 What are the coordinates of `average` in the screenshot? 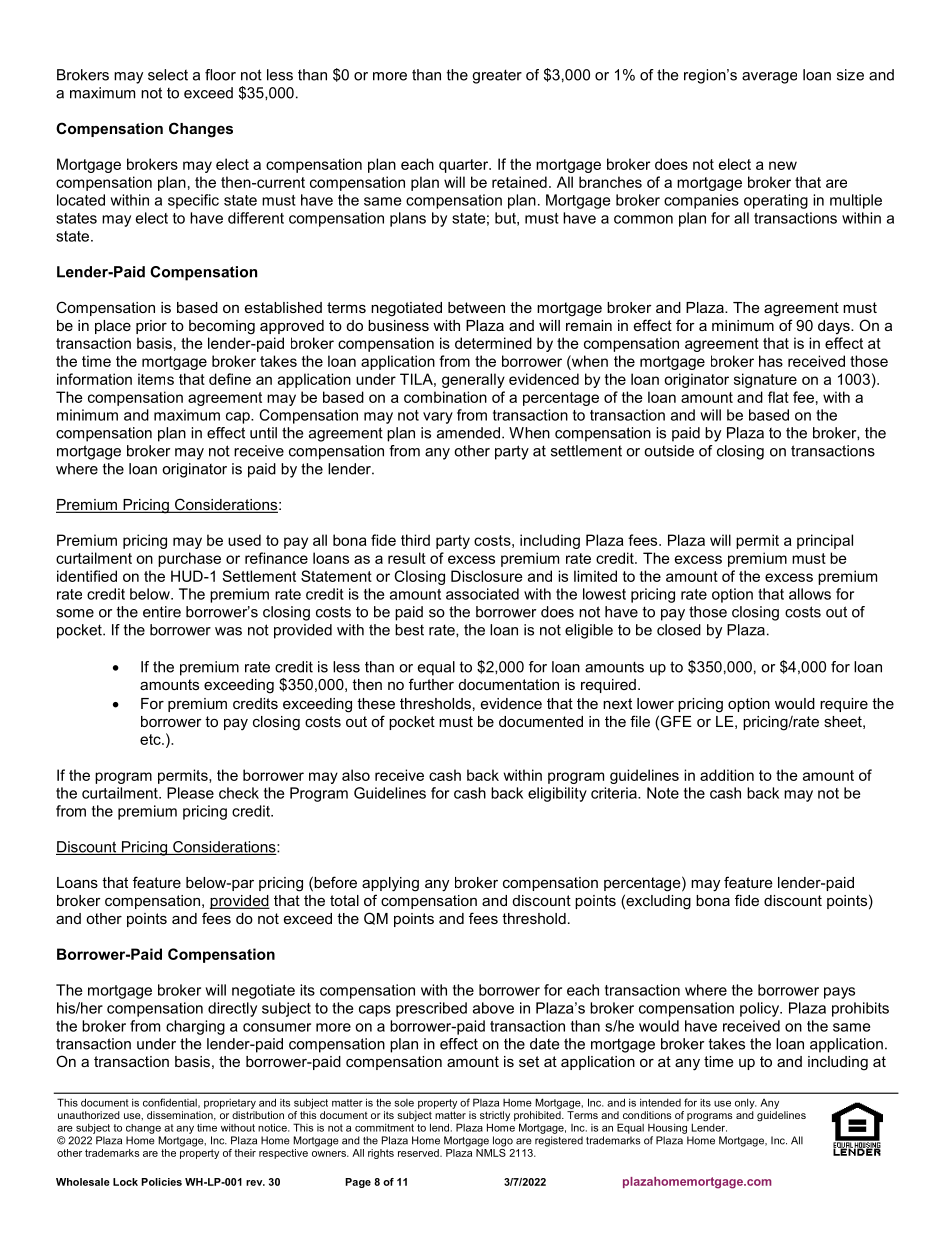 It's located at (769, 78).
